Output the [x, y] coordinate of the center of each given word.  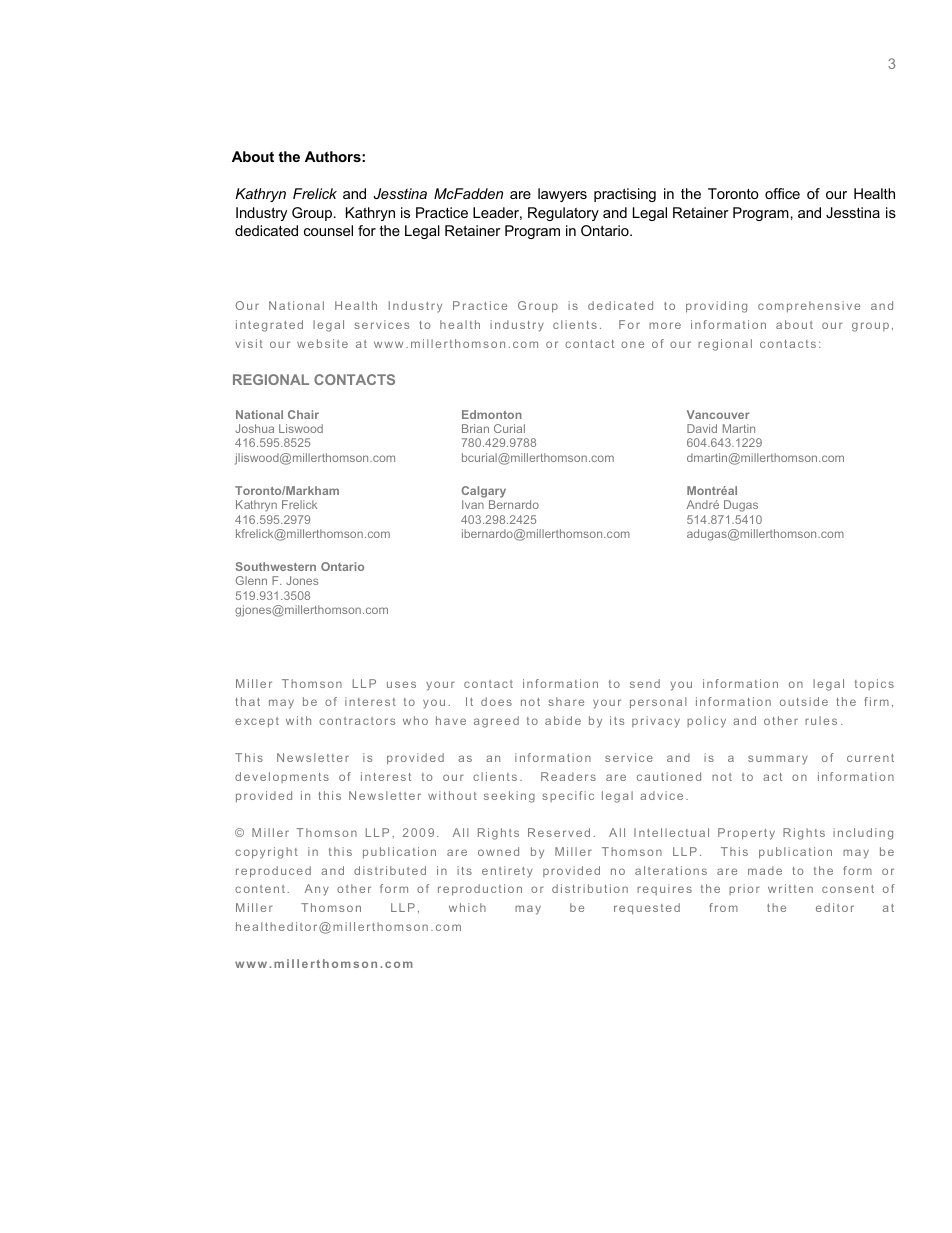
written [790, 888]
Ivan [473, 504]
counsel [328, 230]
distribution [590, 888]
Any [317, 890]
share [566, 701]
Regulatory [563, 214]
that [248, 701]
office [782, 193]
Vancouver [718, 414]
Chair [303, 414]
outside [804, 701]
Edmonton [492, 414]
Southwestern [275, 566]
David [702, 428]
